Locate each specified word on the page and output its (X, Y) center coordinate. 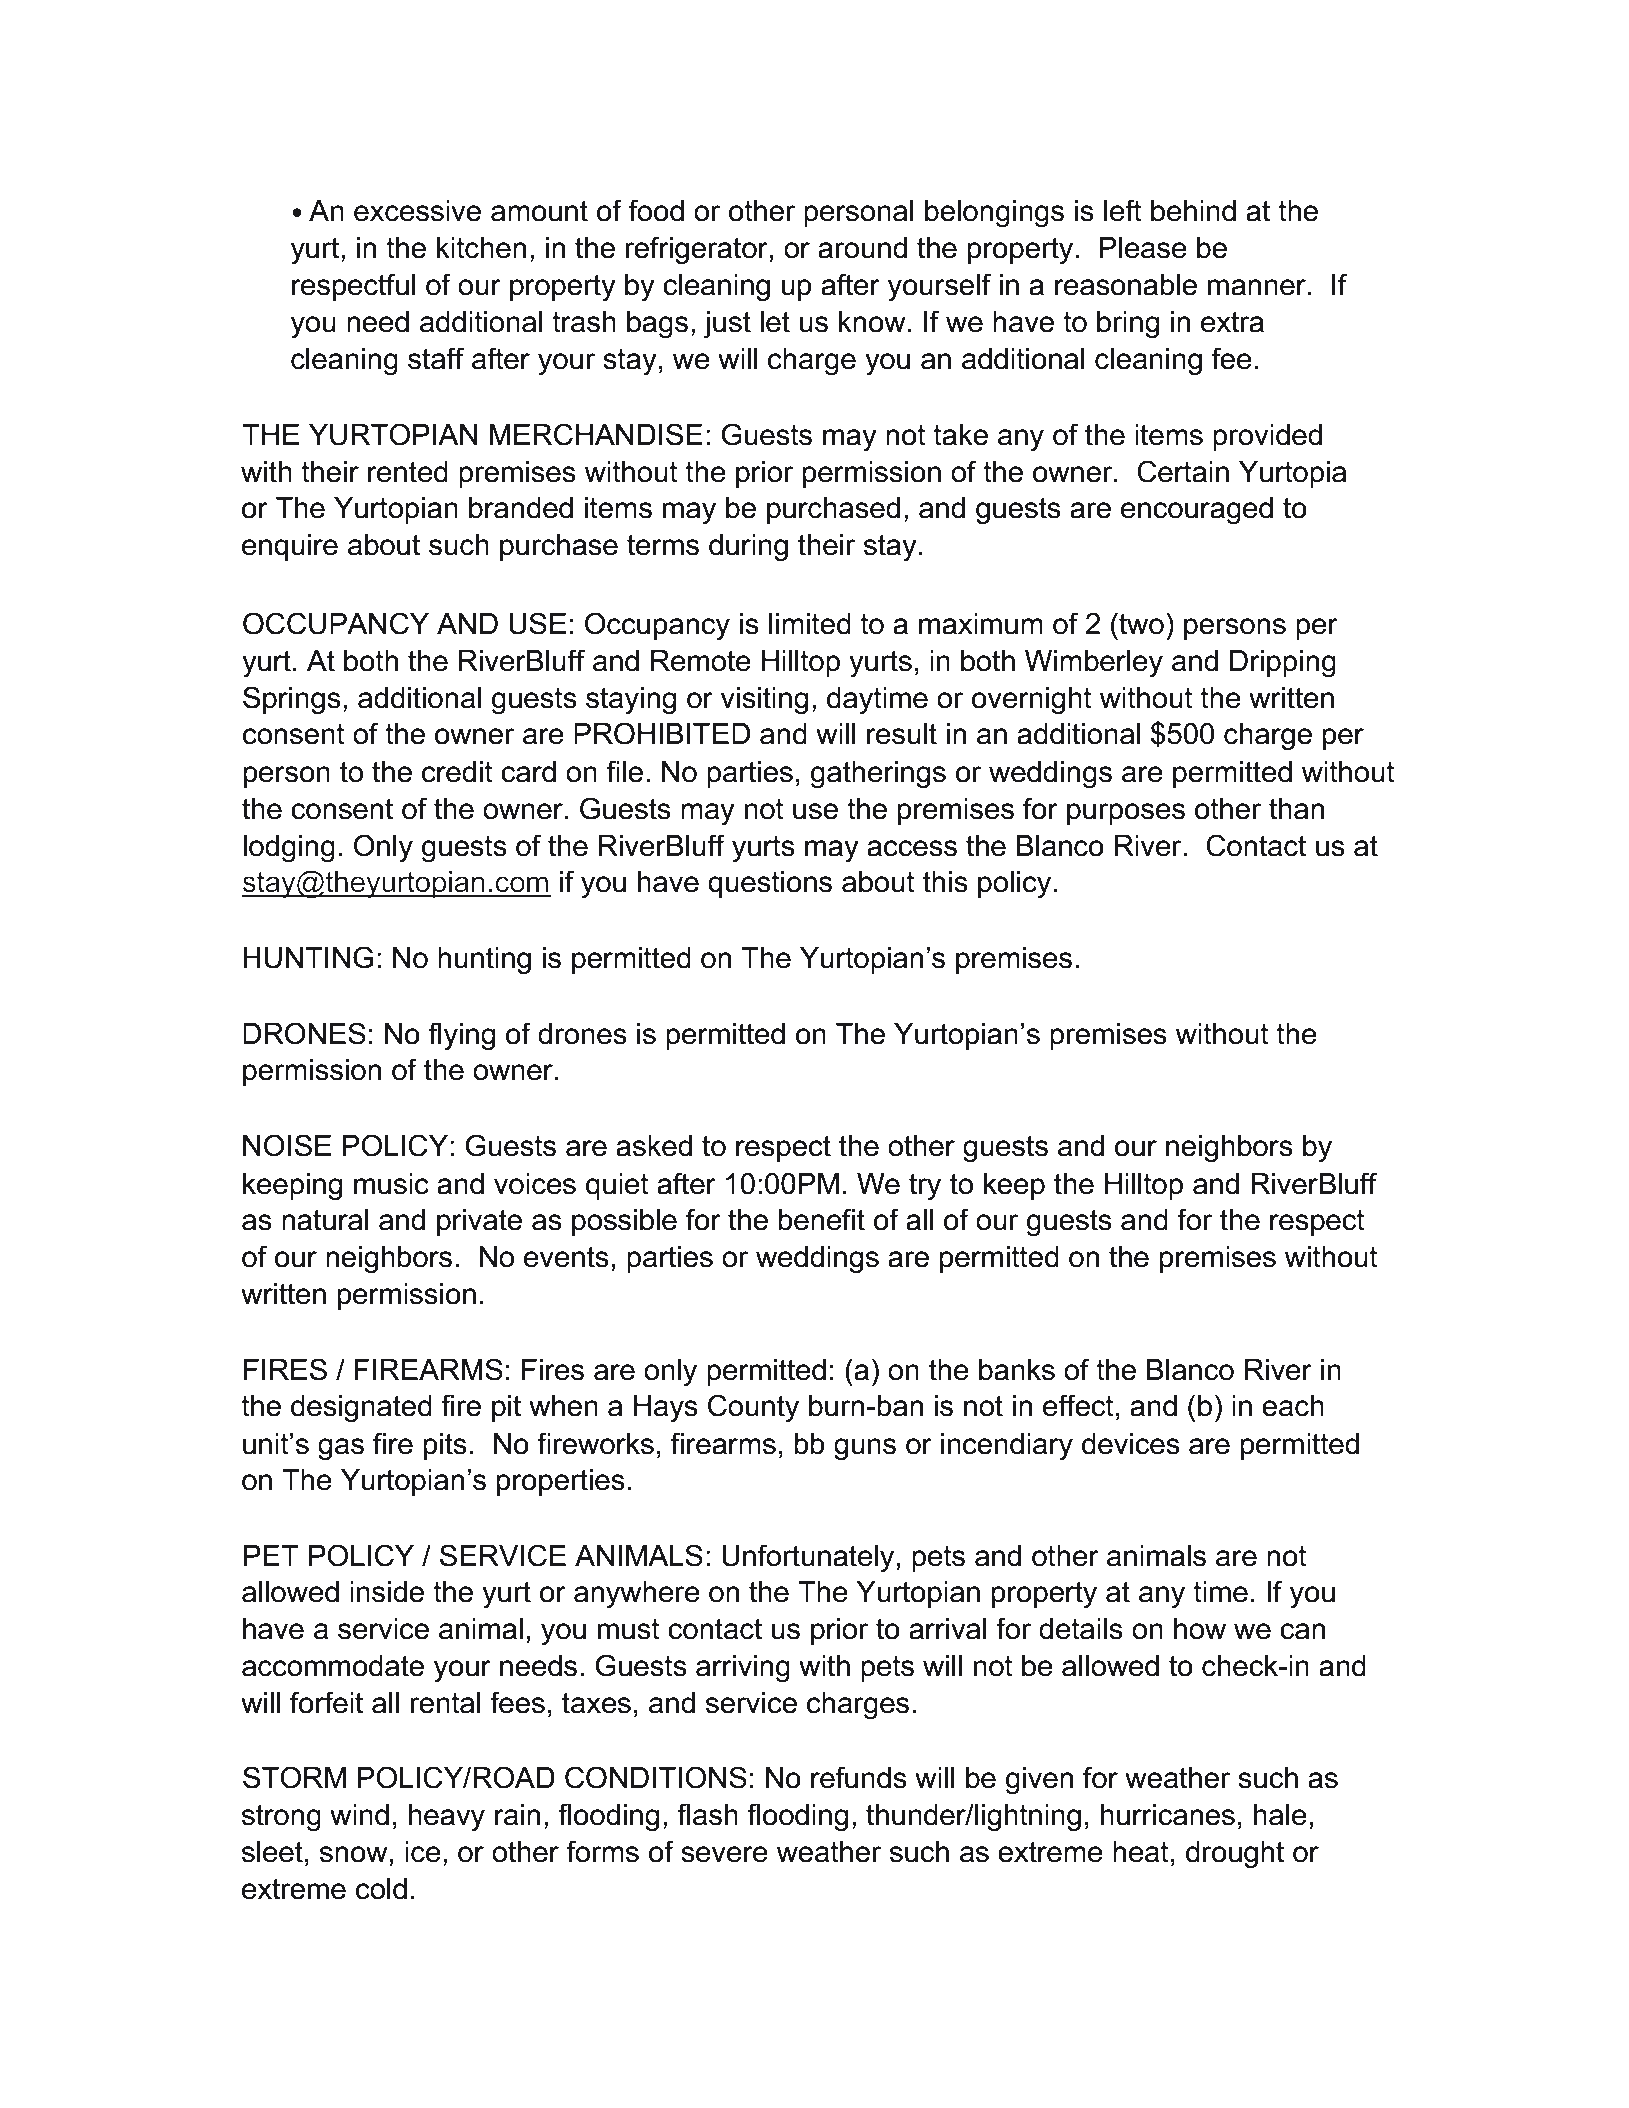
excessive (417, 211)
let (775, 322)
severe (724, 1854)
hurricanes (1168, 1815)
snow (354, 1854)
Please (1143, 248)
